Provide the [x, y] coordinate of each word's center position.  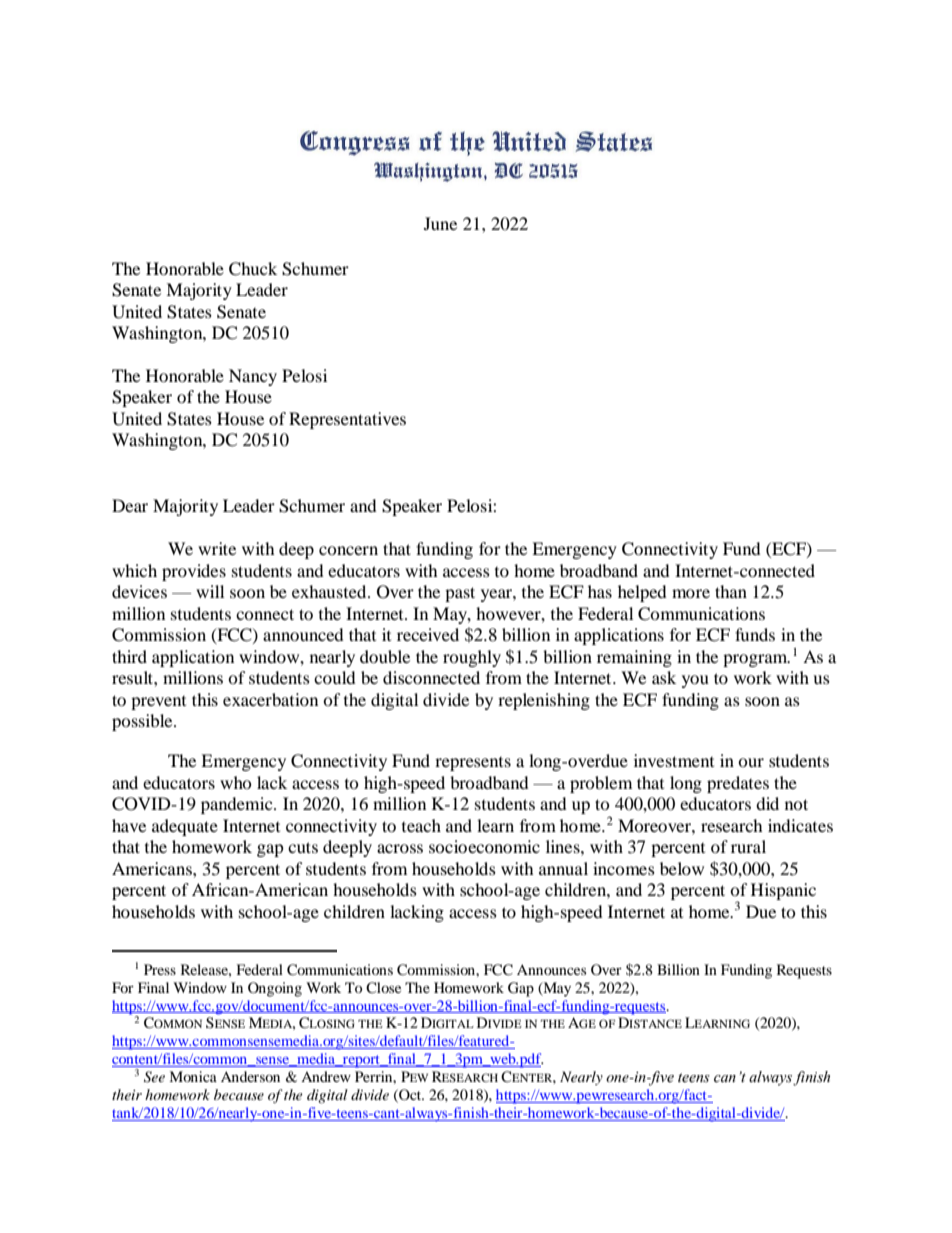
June [440, 223]
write [217, 548]
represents [473, 764]
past [460, 594]
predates [738, 784]
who [236, 782]
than [731, 591]
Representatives [347, 420]
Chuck [253, 269]
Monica [193, 1076]
